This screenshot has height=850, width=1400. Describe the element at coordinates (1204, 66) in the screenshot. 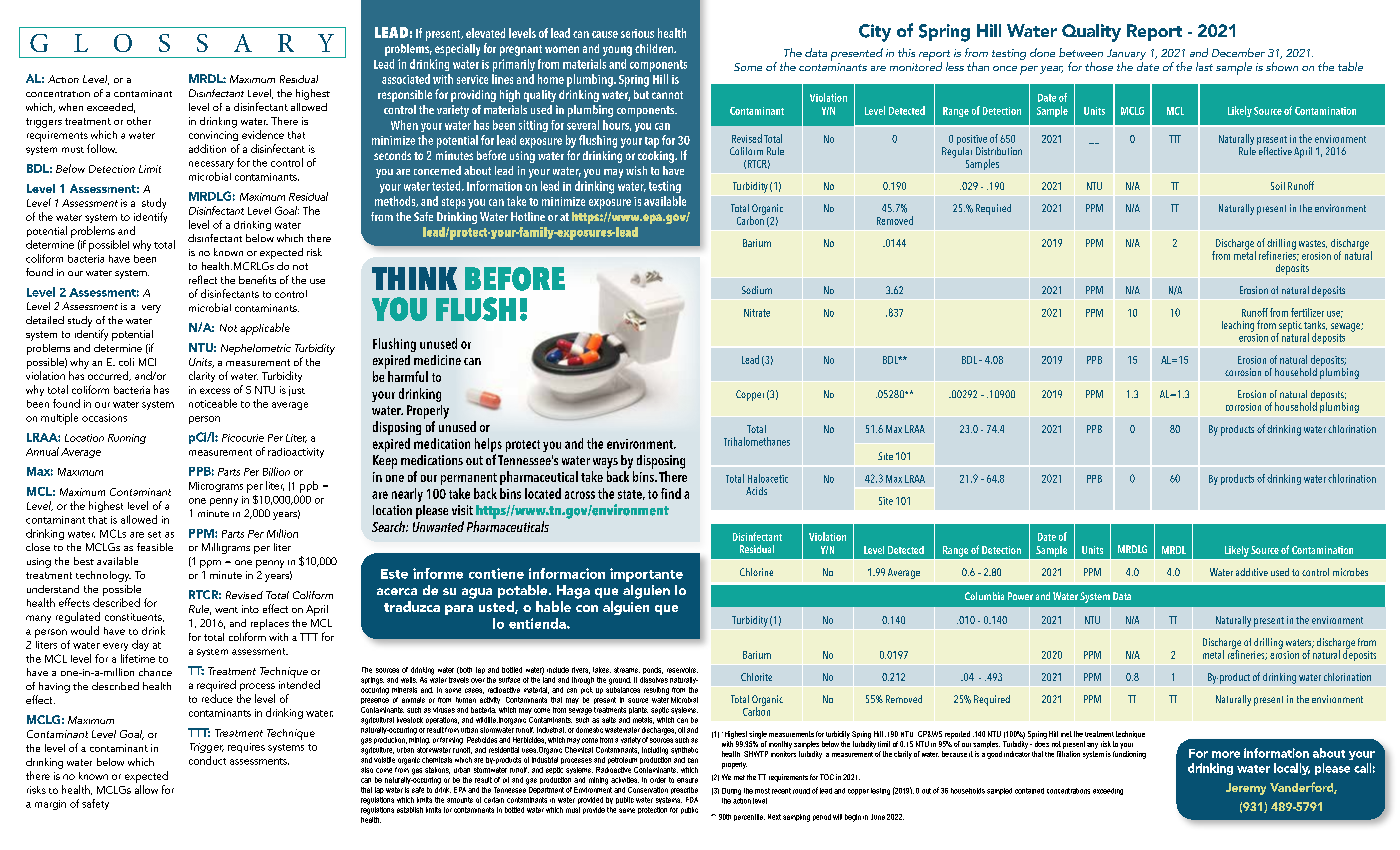

I see `last` at that location.
